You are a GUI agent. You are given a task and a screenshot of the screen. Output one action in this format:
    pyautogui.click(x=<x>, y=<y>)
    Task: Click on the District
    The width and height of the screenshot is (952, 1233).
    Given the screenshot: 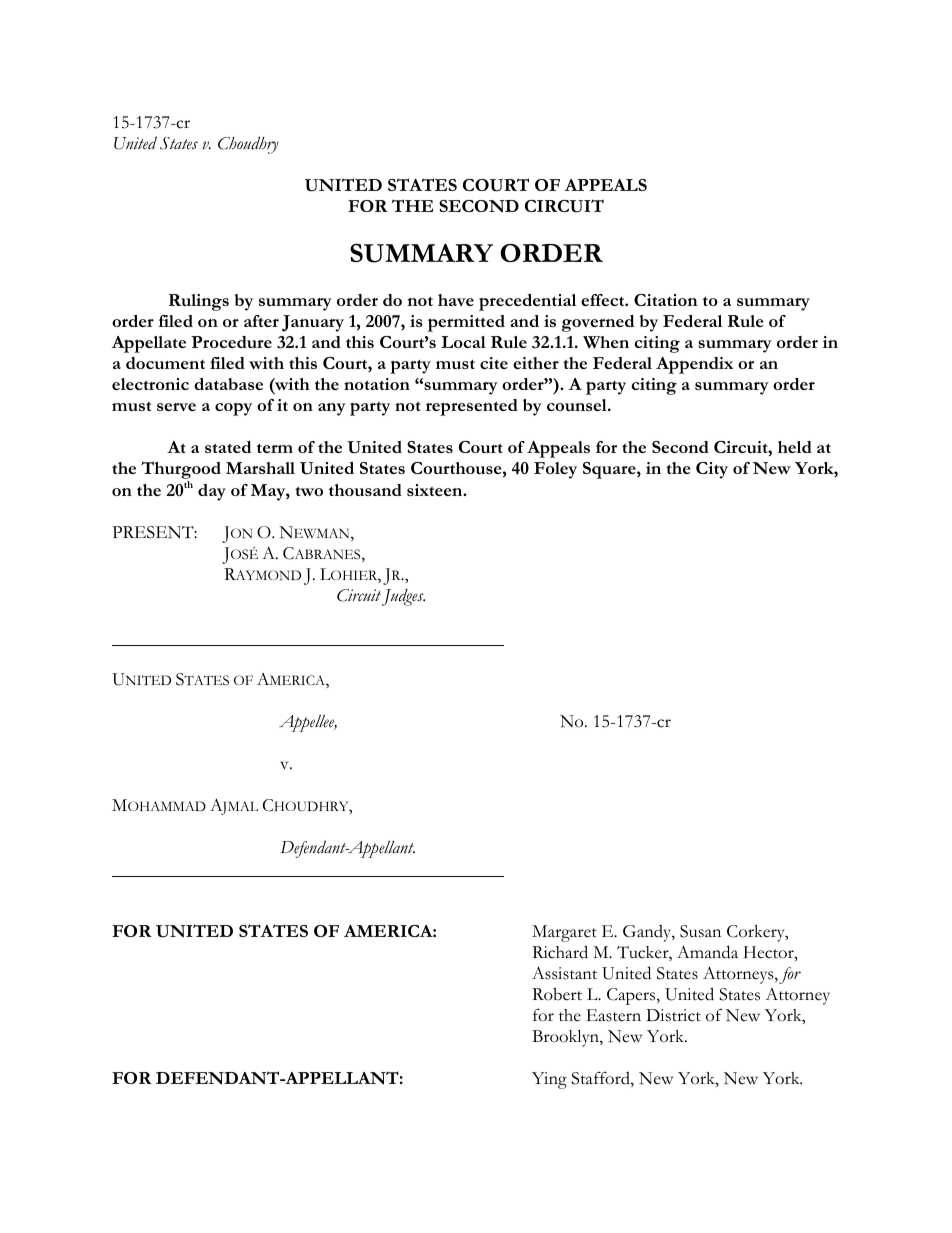 What is the action you would take?
    pyautogui.click(x=673, y=1015)
